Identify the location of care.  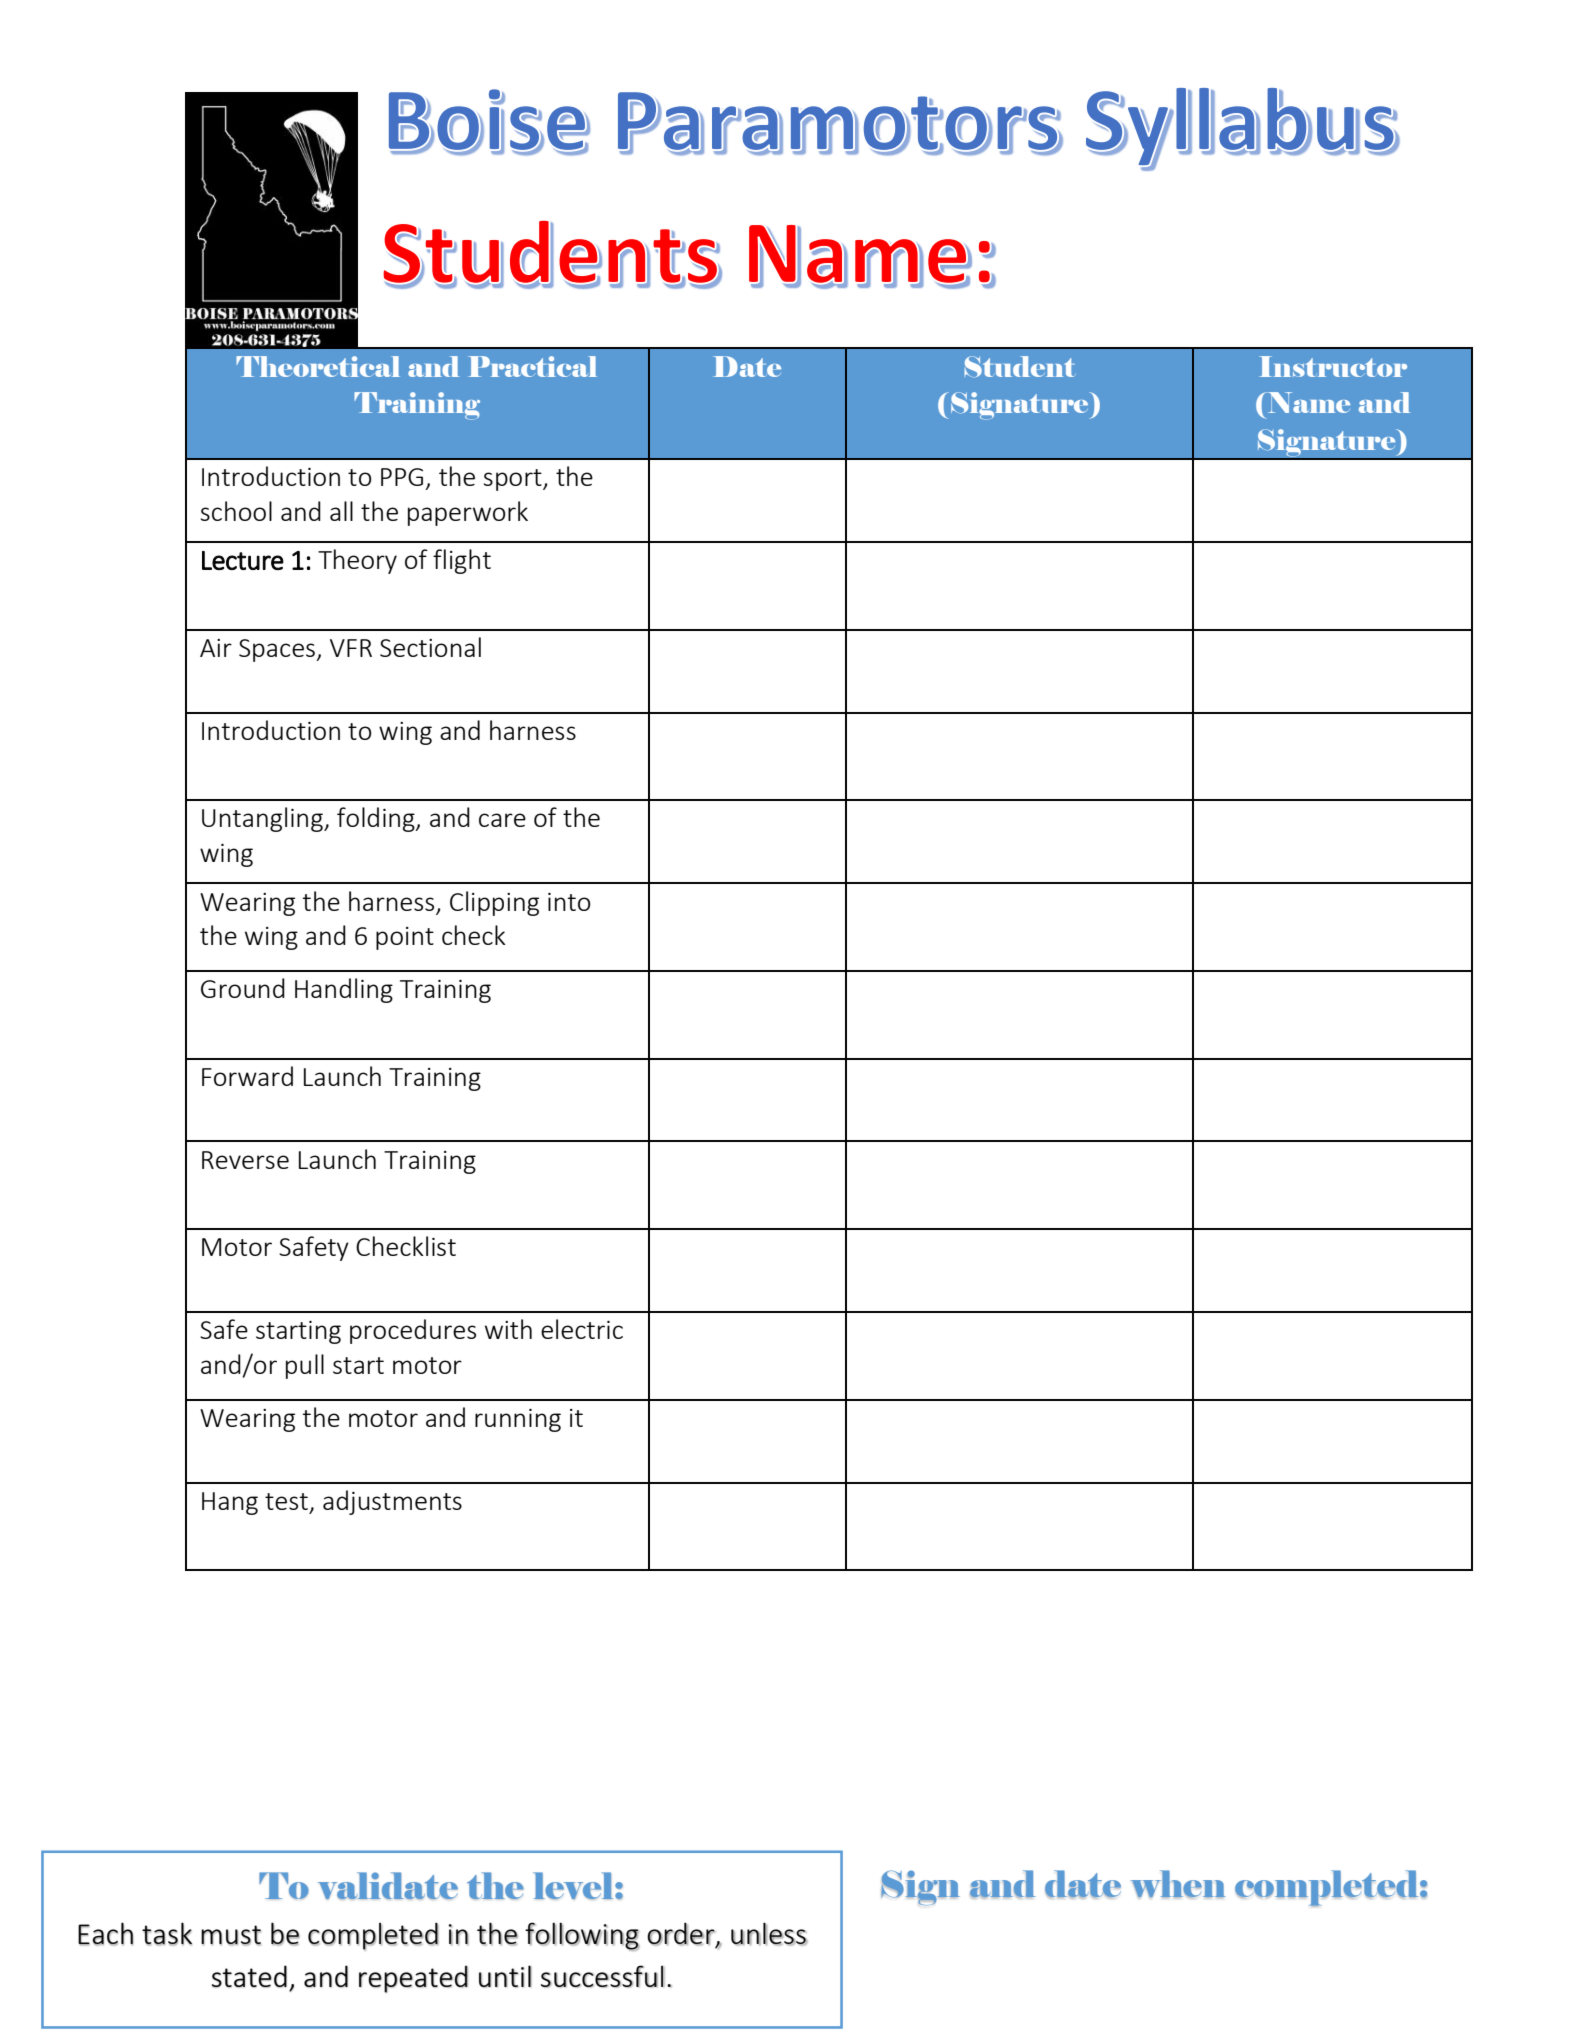
(502, 820).
